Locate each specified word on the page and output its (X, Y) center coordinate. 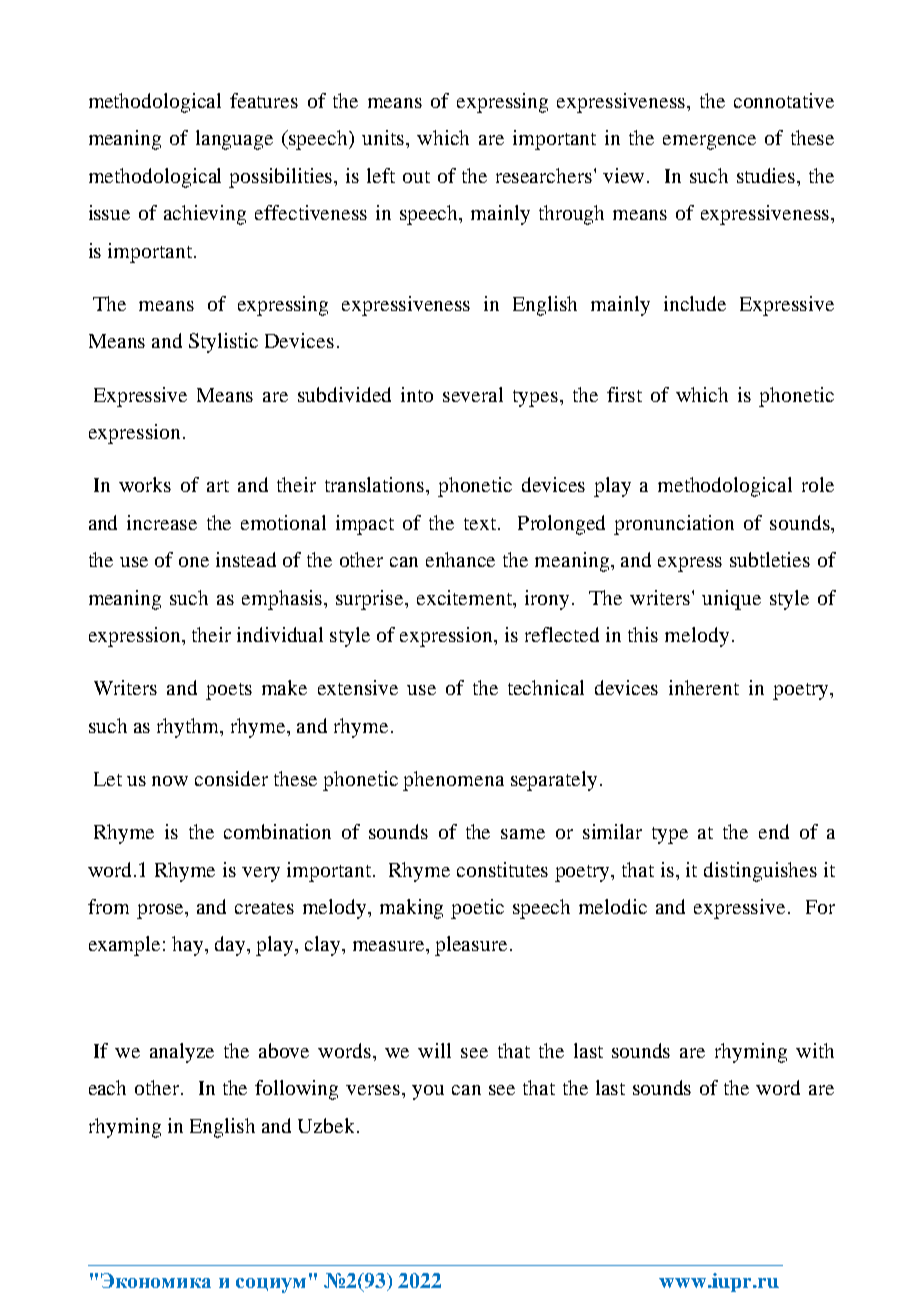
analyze (182, 1053)
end (774, 831)
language (234, 140)
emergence (709, 142)
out (416, 177)
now (170, 781)
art (218, 486)
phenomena (453, 781)
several (473, 394)
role (818, 484)
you (428, 1092)
